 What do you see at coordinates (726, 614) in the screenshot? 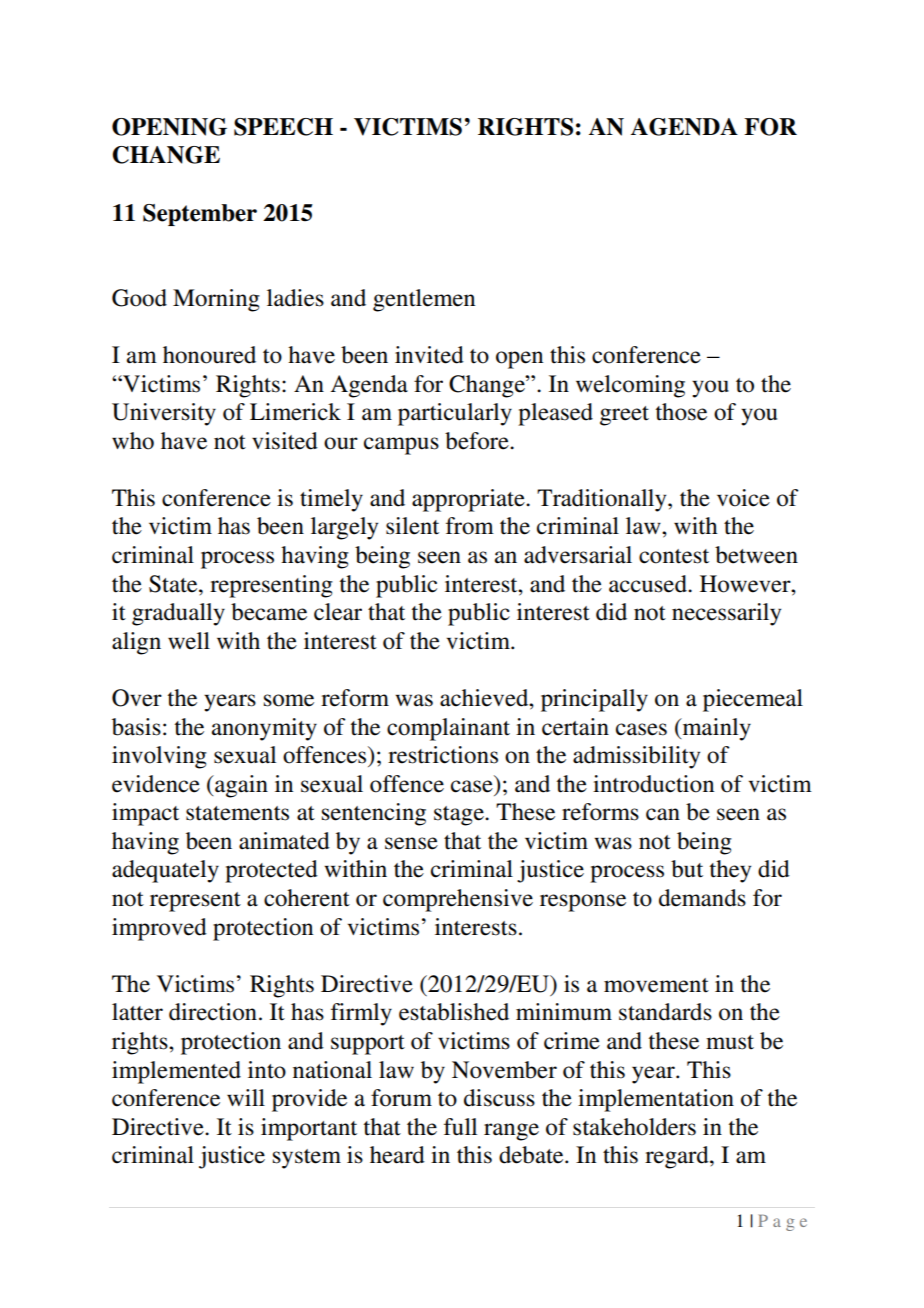
I see `necessarily` at bounding box center [726, 614].
